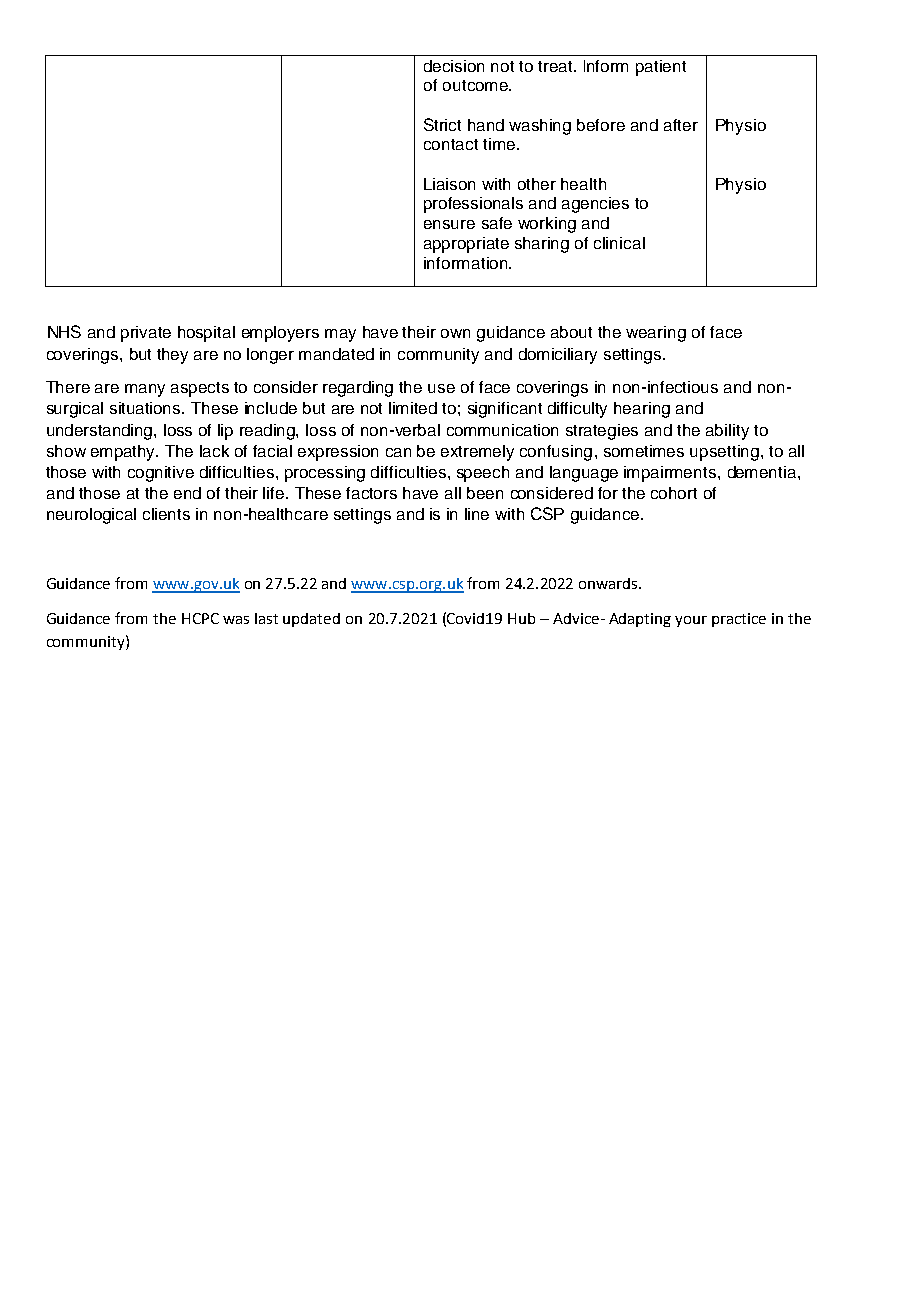 The image size is (924, 1308). Describe the element at coordinates (146, 334) in the page. I see `private` at that location.
